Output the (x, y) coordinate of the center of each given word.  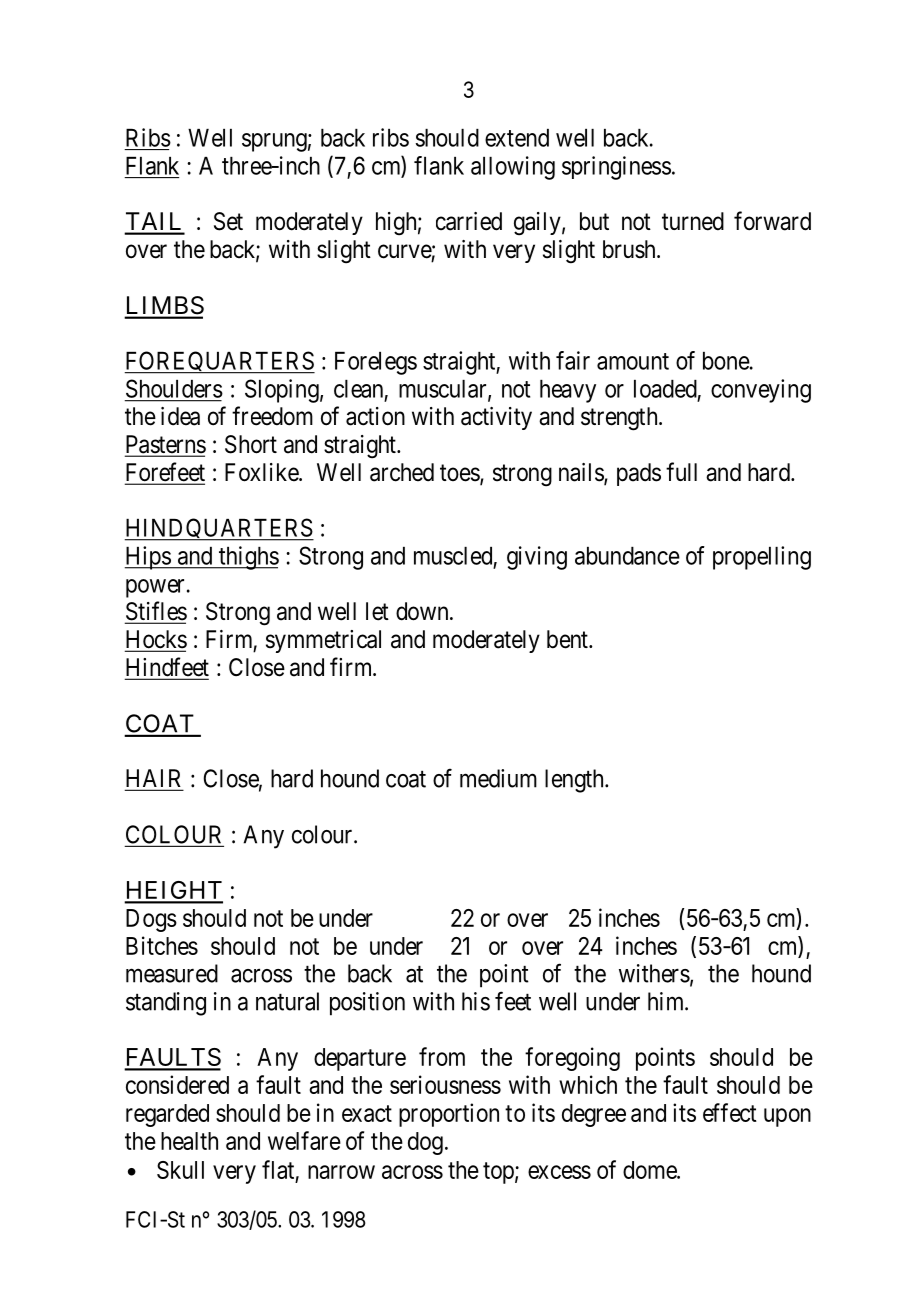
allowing (513, 168)
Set (228, 221)
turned (693, 221)
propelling (762, 558)
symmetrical (323, 641)
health (189, 1141)
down (423, 611)
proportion (449, 1115)
